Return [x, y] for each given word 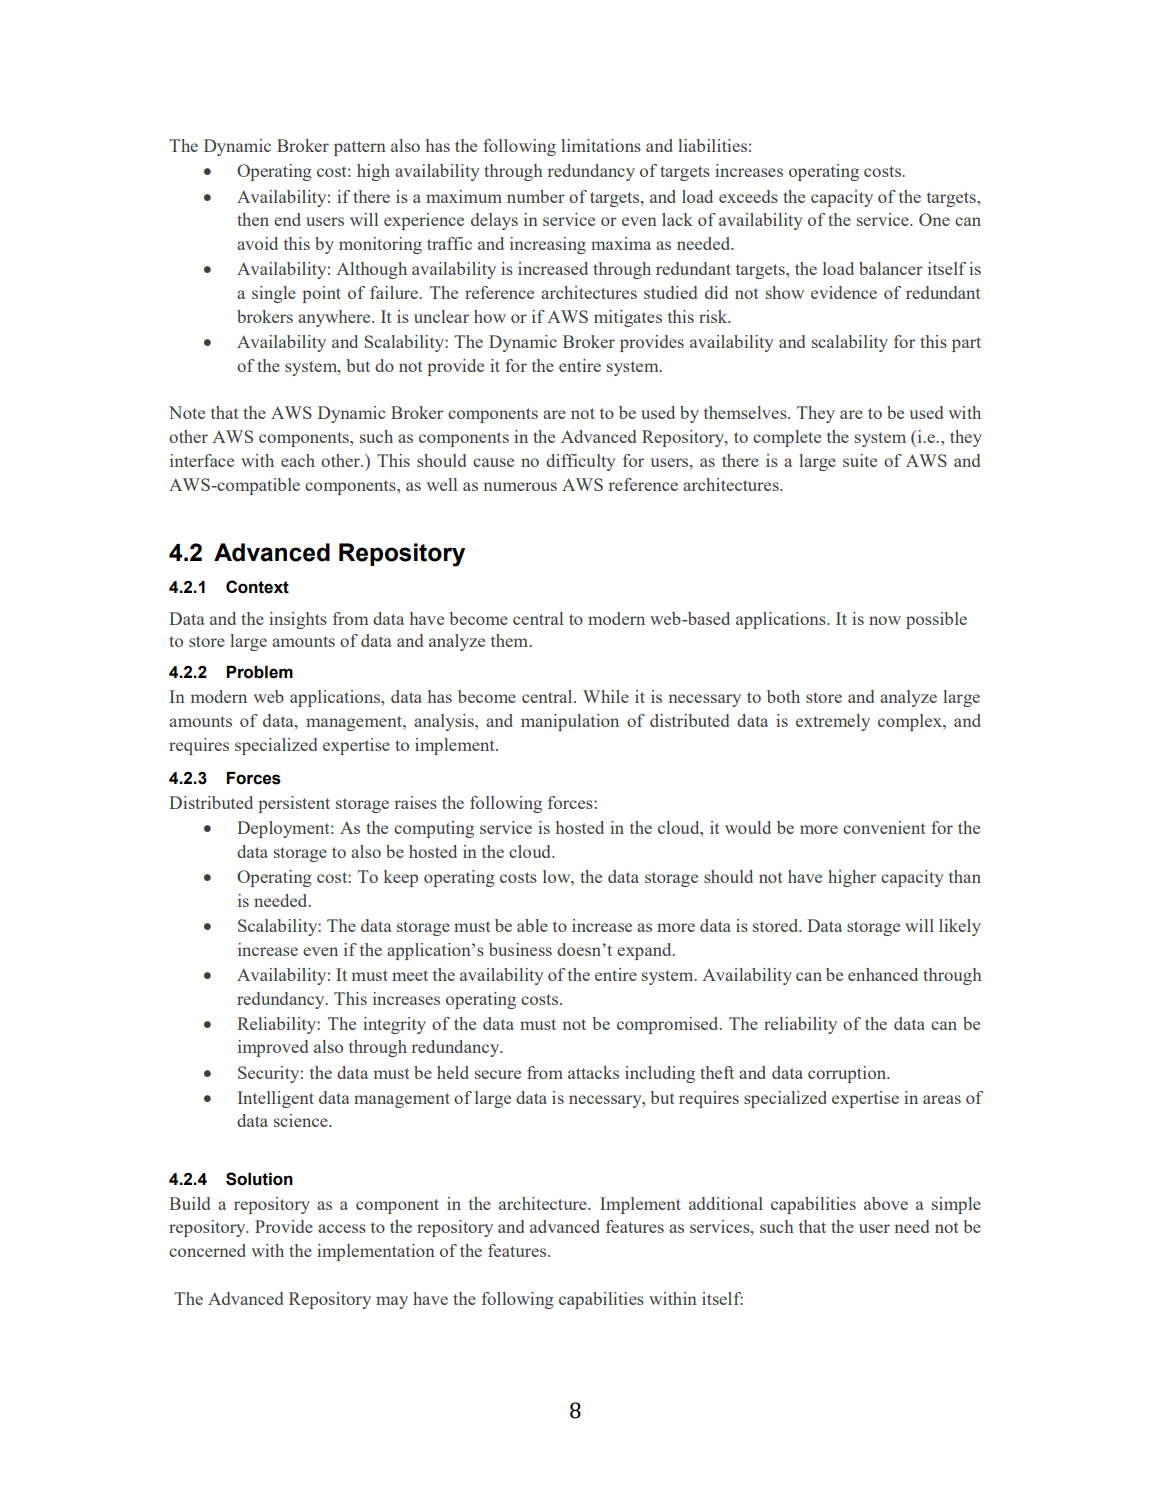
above [886, 1203]
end [287, 219]
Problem [259, 672]
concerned [207, 1250]
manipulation [570, 722]
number [536, 196]
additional [726, 1203]
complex [911, 722]
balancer [891, 268]
